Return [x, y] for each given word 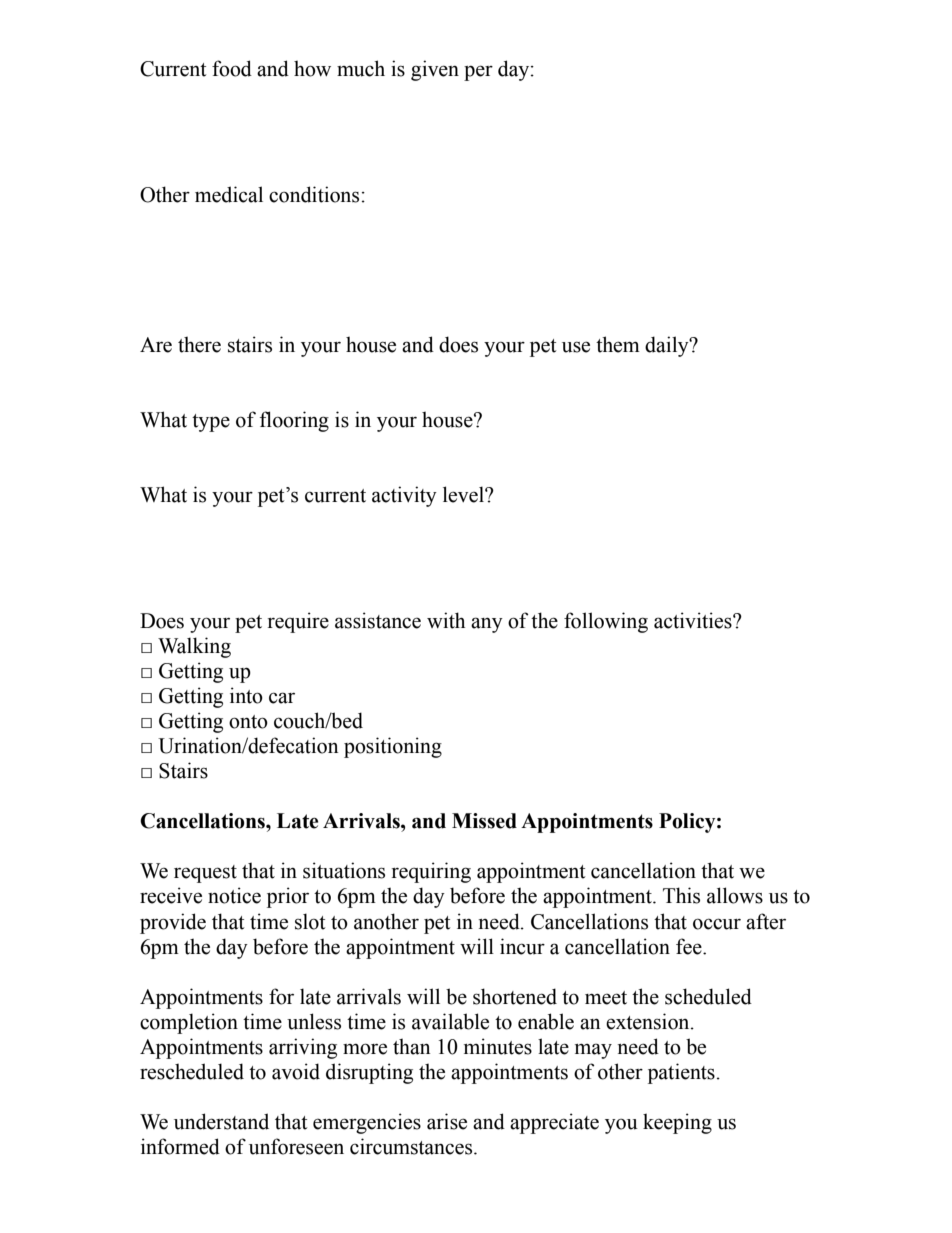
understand [221, 1121]
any [487, 625]
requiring [431, 872]
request [205, 874]
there [199, 344]
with [446, 620]
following [606, 622]
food [232, 68]
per [478, 73]
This [681, 895]
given [435, 70]
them [618, 344]
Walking [194, 647]
